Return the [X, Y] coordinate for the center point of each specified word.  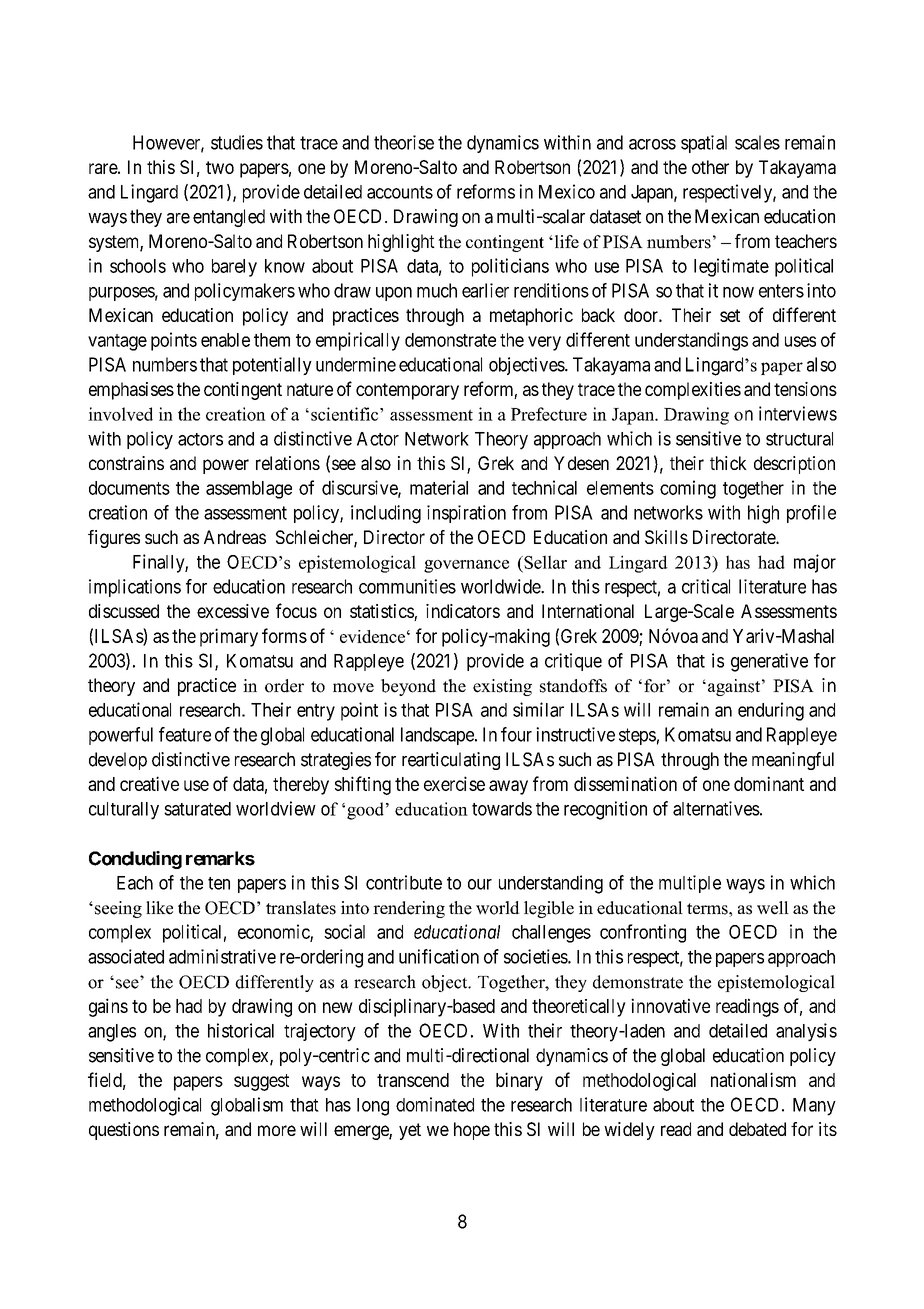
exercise [454, 783]
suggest [261, 1082]
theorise [404, 142]
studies [237, 142]
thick [728, 463]
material [439, 487]
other [710, 167]
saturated [197, 809]
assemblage [249, 490]
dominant [769, 783]
